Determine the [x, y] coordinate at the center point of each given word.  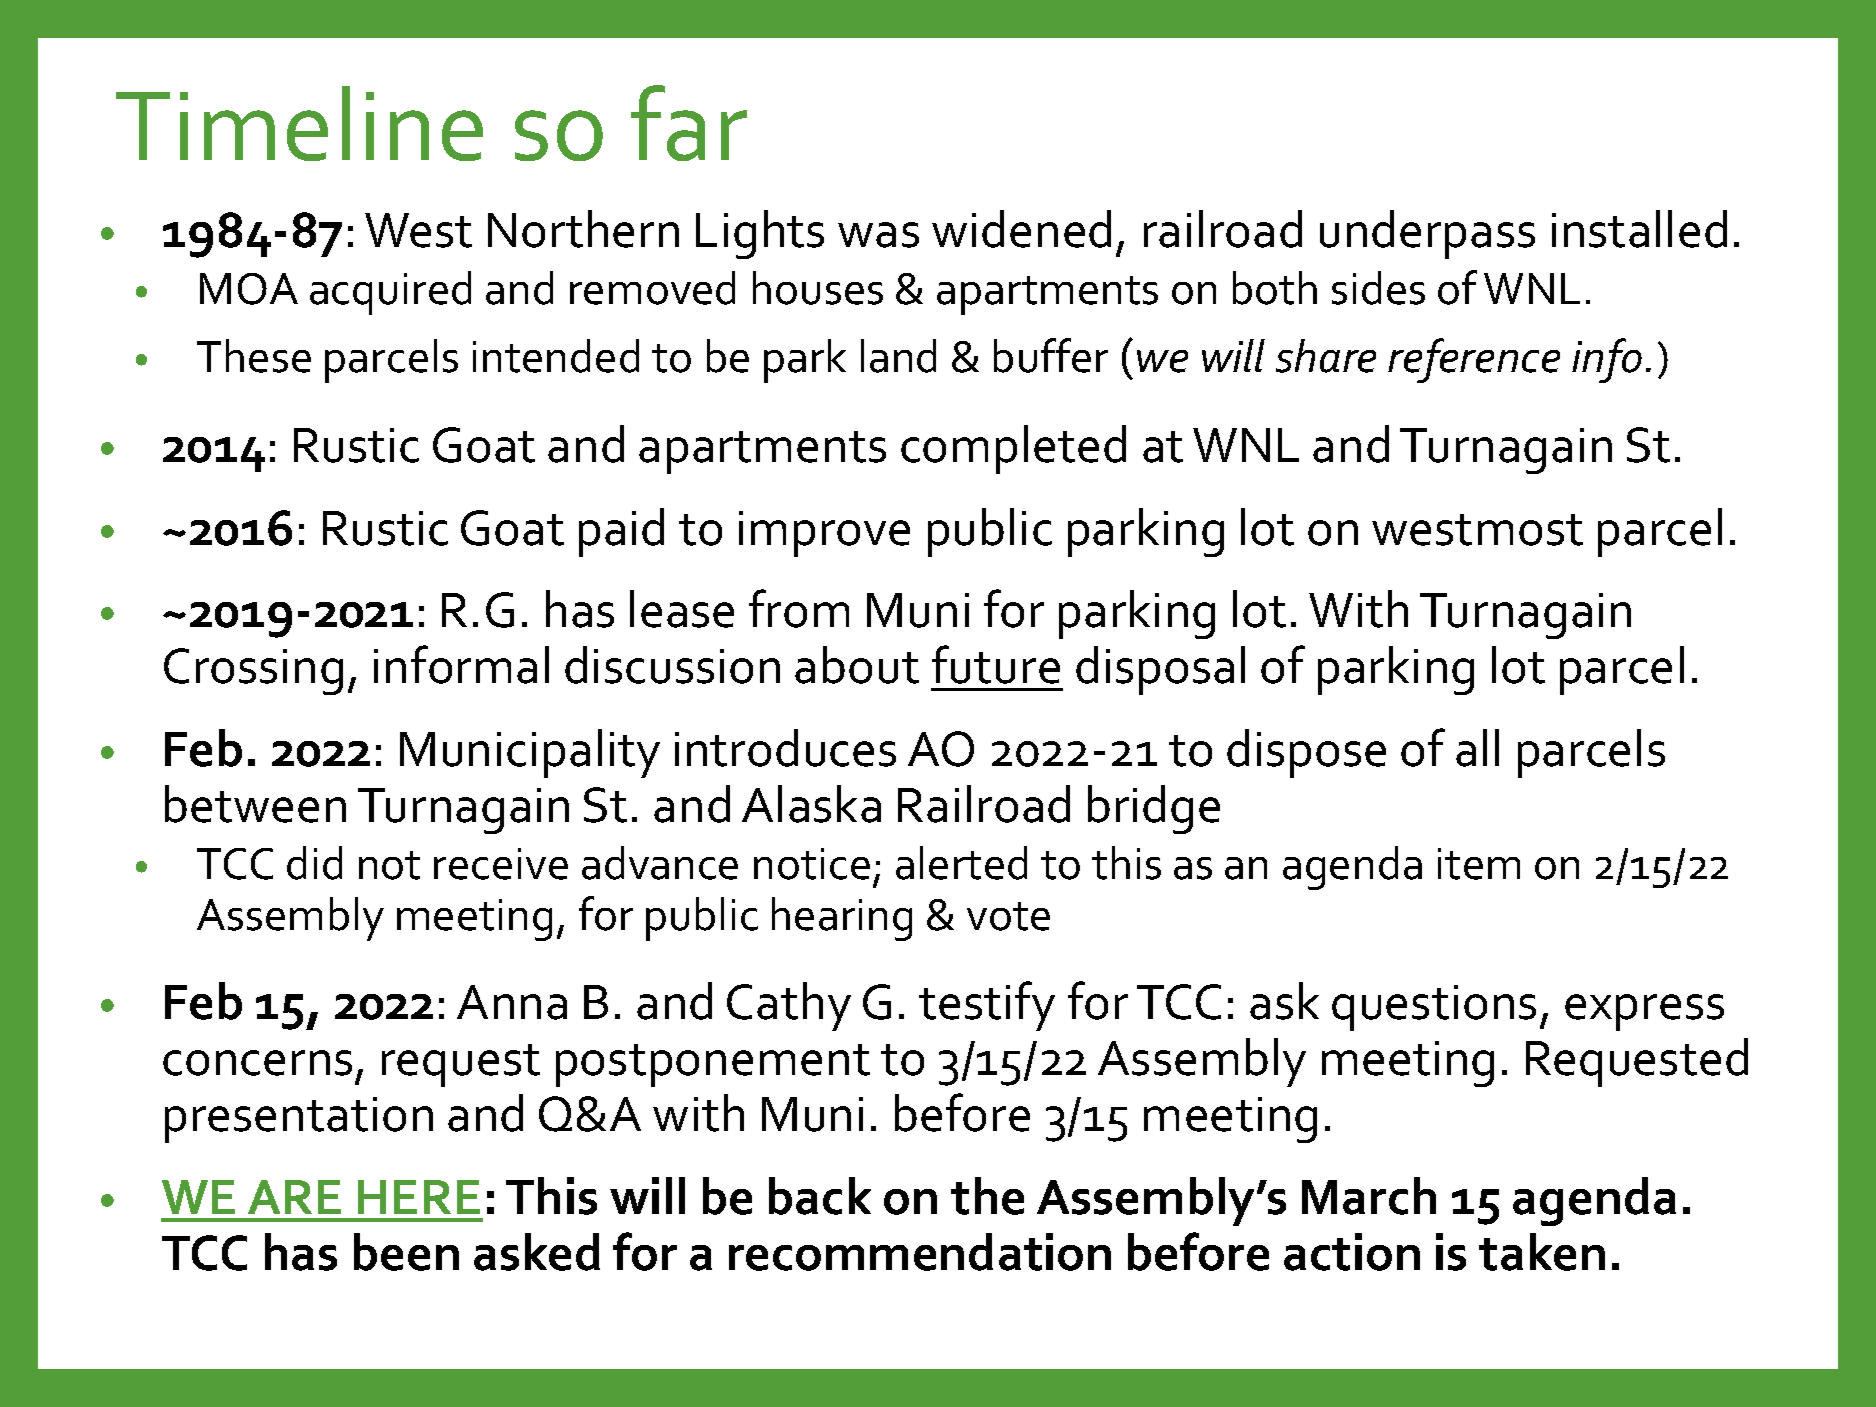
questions [1434, 1008]
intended [556, 356]
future [996, 664]
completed [1013, 449]
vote [1008, 916]
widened [1021, 229]
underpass [1427, 234]
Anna [512, 1002]
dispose [1306, 753]
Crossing [253, 671]
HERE [419, 1197]
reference [1474, 360]
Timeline [299, 123]
